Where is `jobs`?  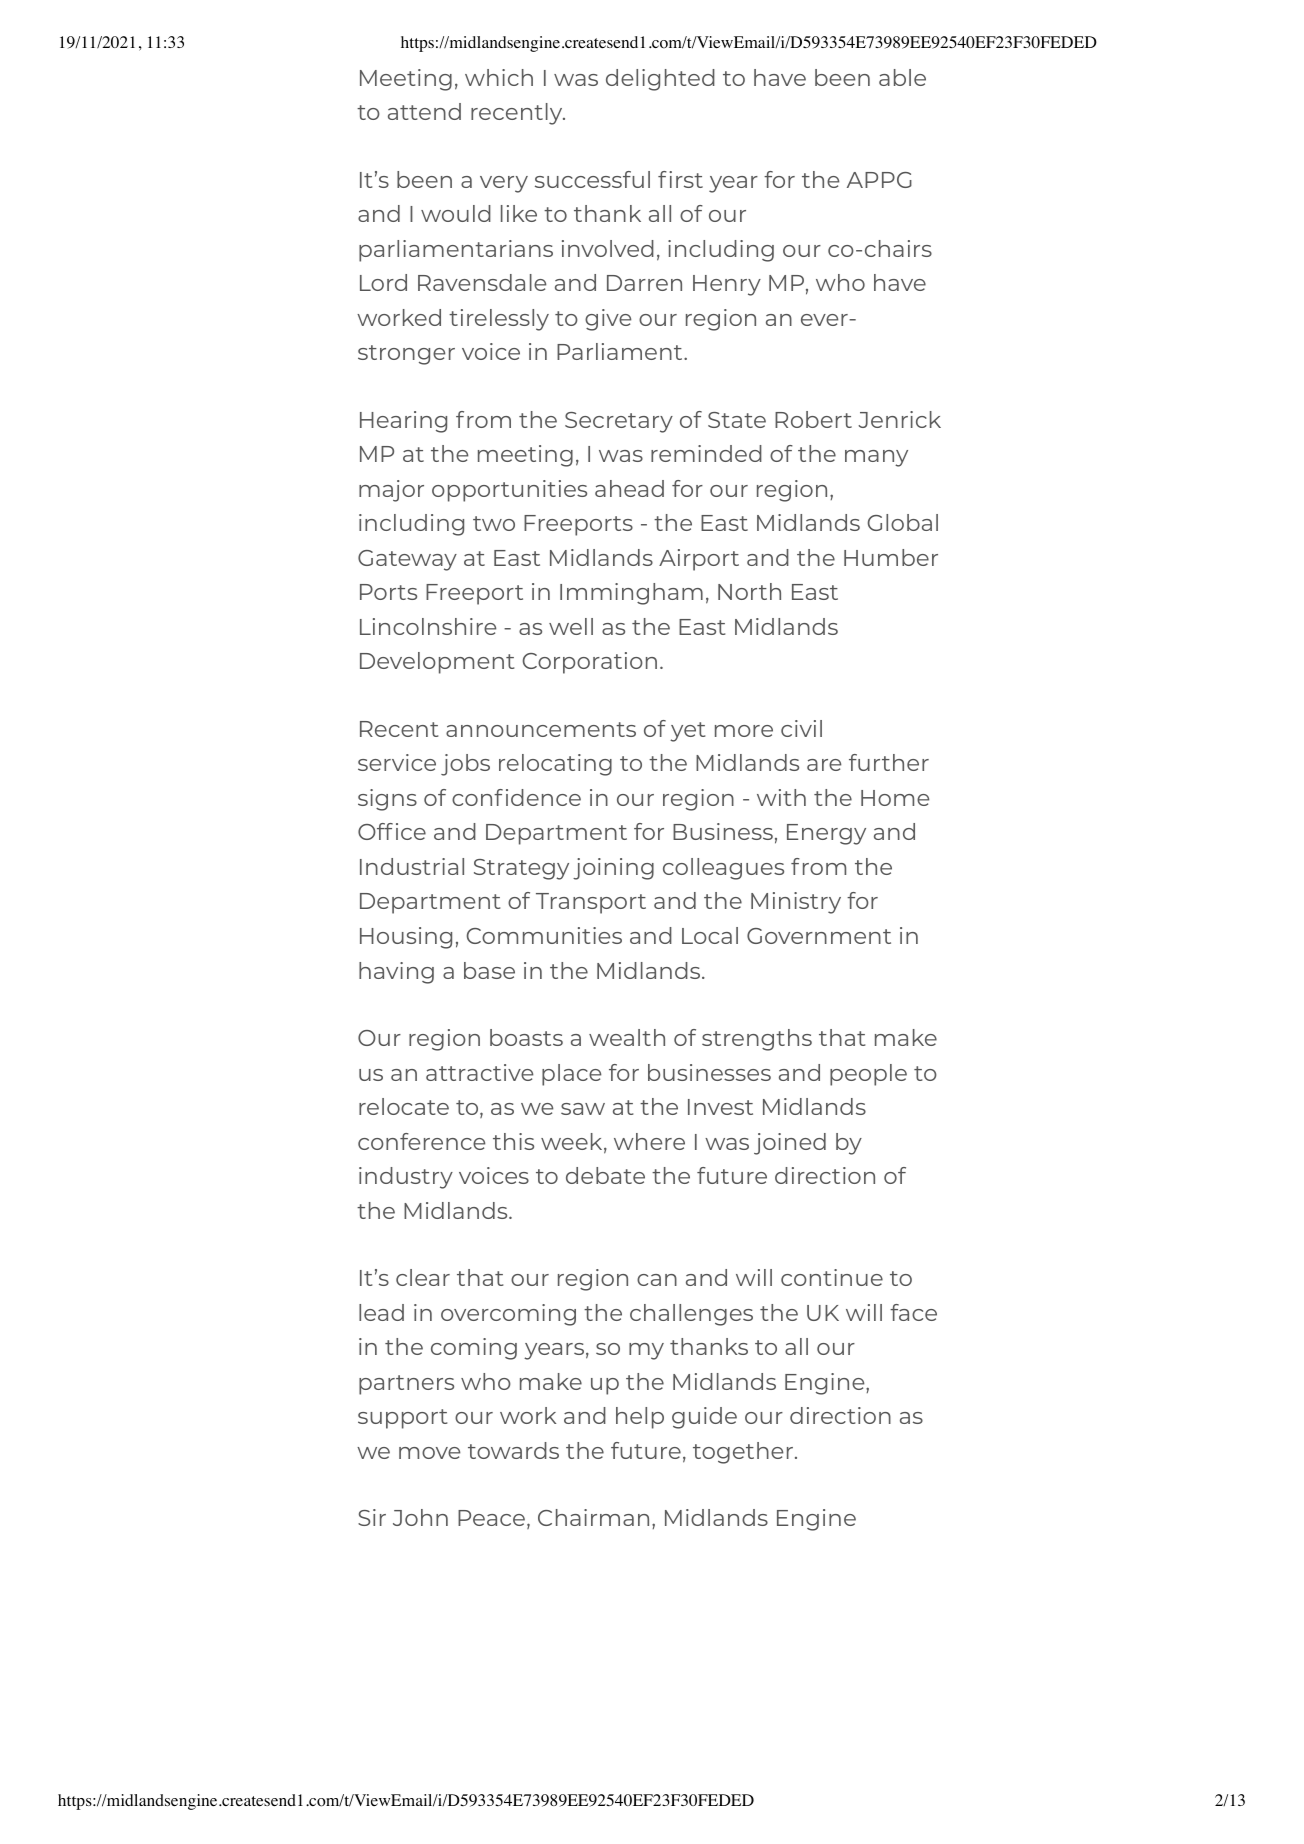 jobs is located at coordinates (465, 765).
